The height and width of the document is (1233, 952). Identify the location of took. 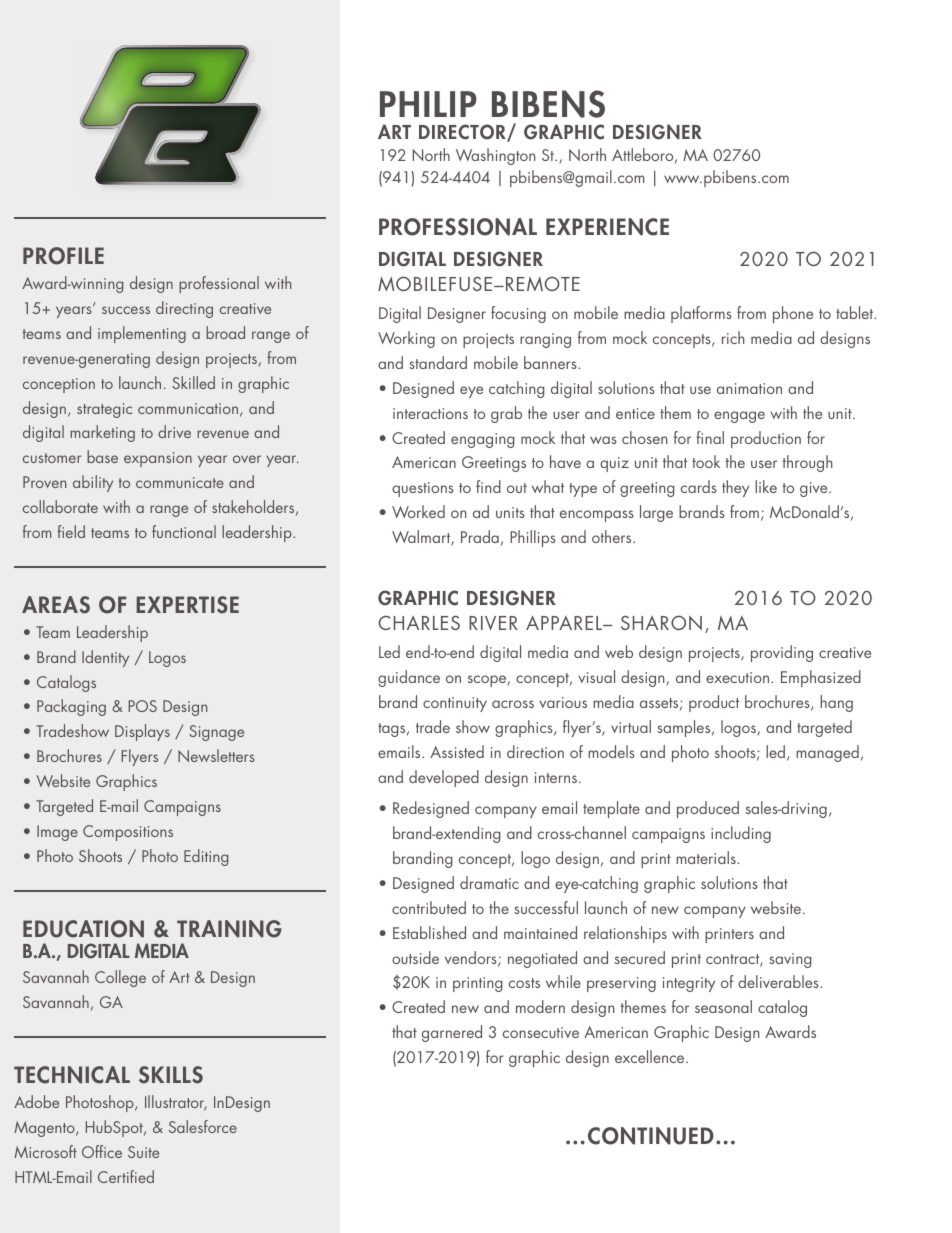
(706, 461).
